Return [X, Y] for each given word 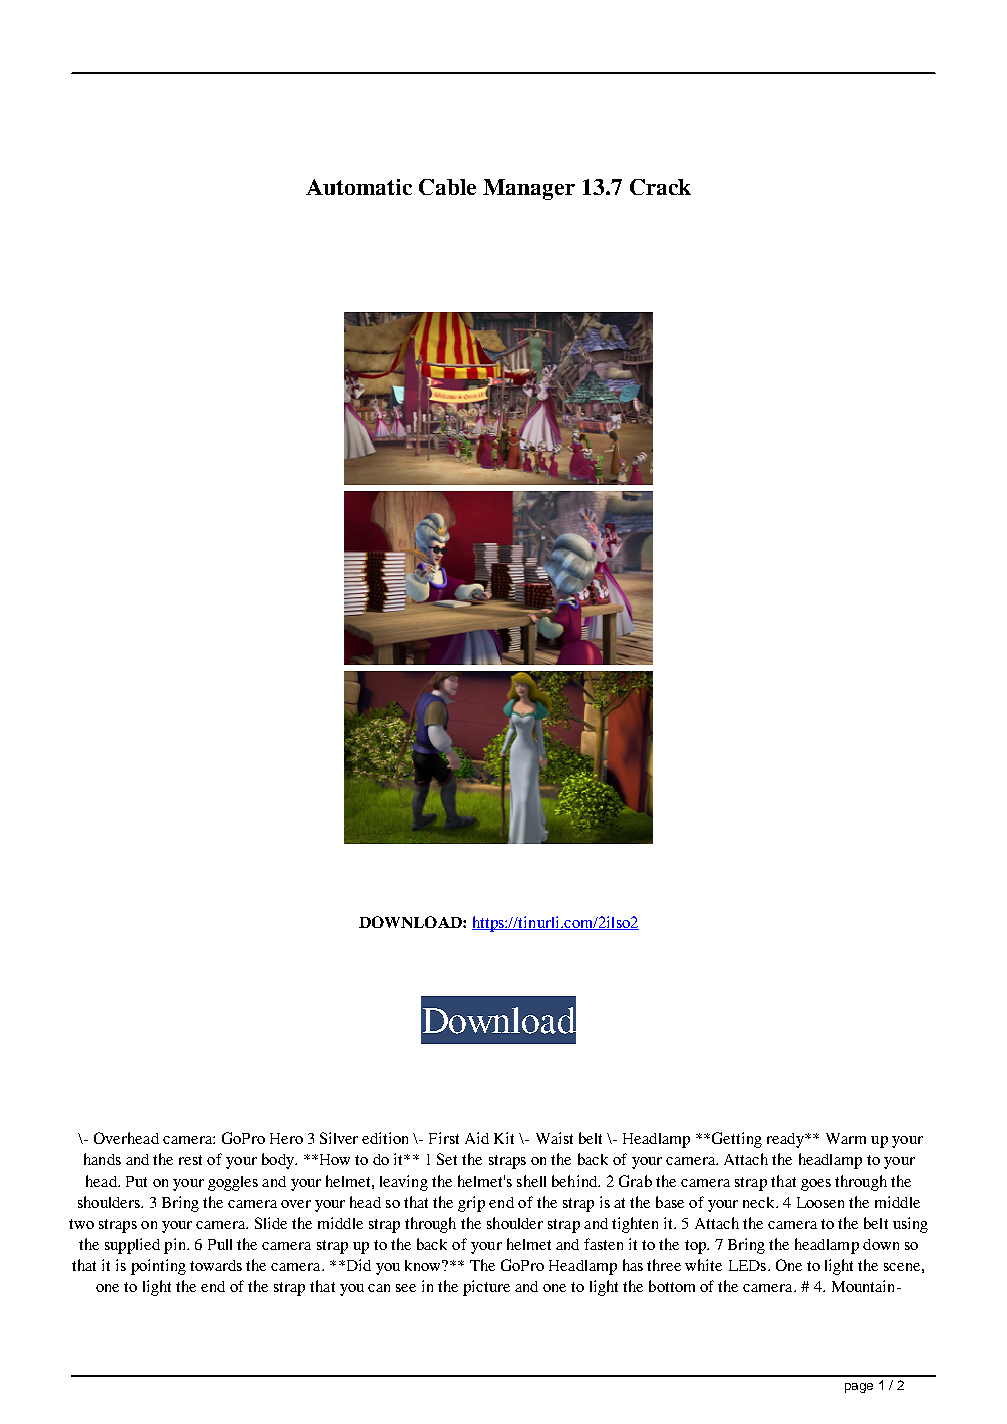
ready [786, 1140]
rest [190, 1160]
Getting [737, 1140]
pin [176, 1246]
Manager [529, 189]
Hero [286, 1138]
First [444, 1138]
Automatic [359, 187]
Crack [660, 187]
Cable [447, 187]
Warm [846, 1138]
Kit [504, 1138]
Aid [477, 1138]
